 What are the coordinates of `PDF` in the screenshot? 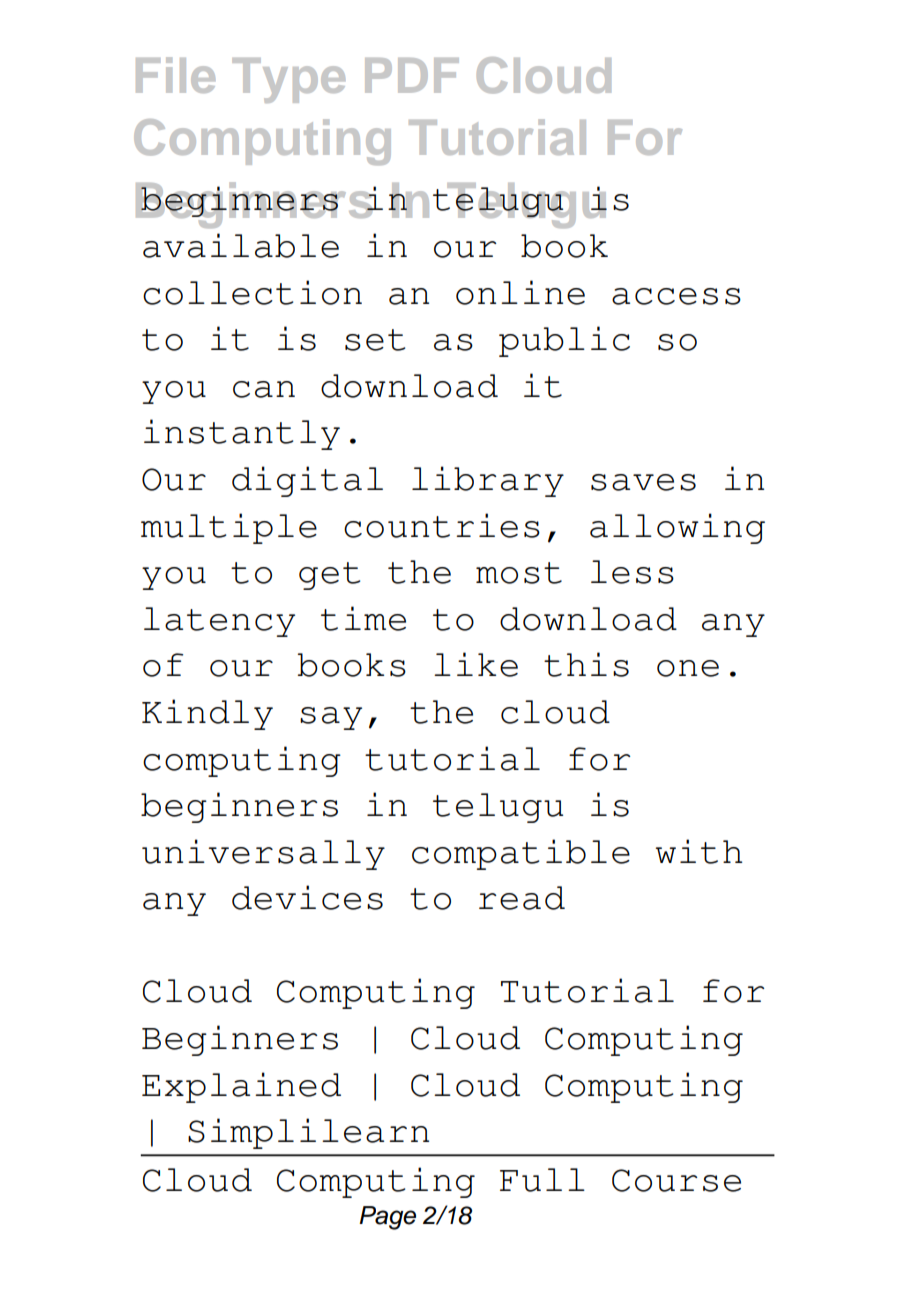 It's located at (412, 75).
